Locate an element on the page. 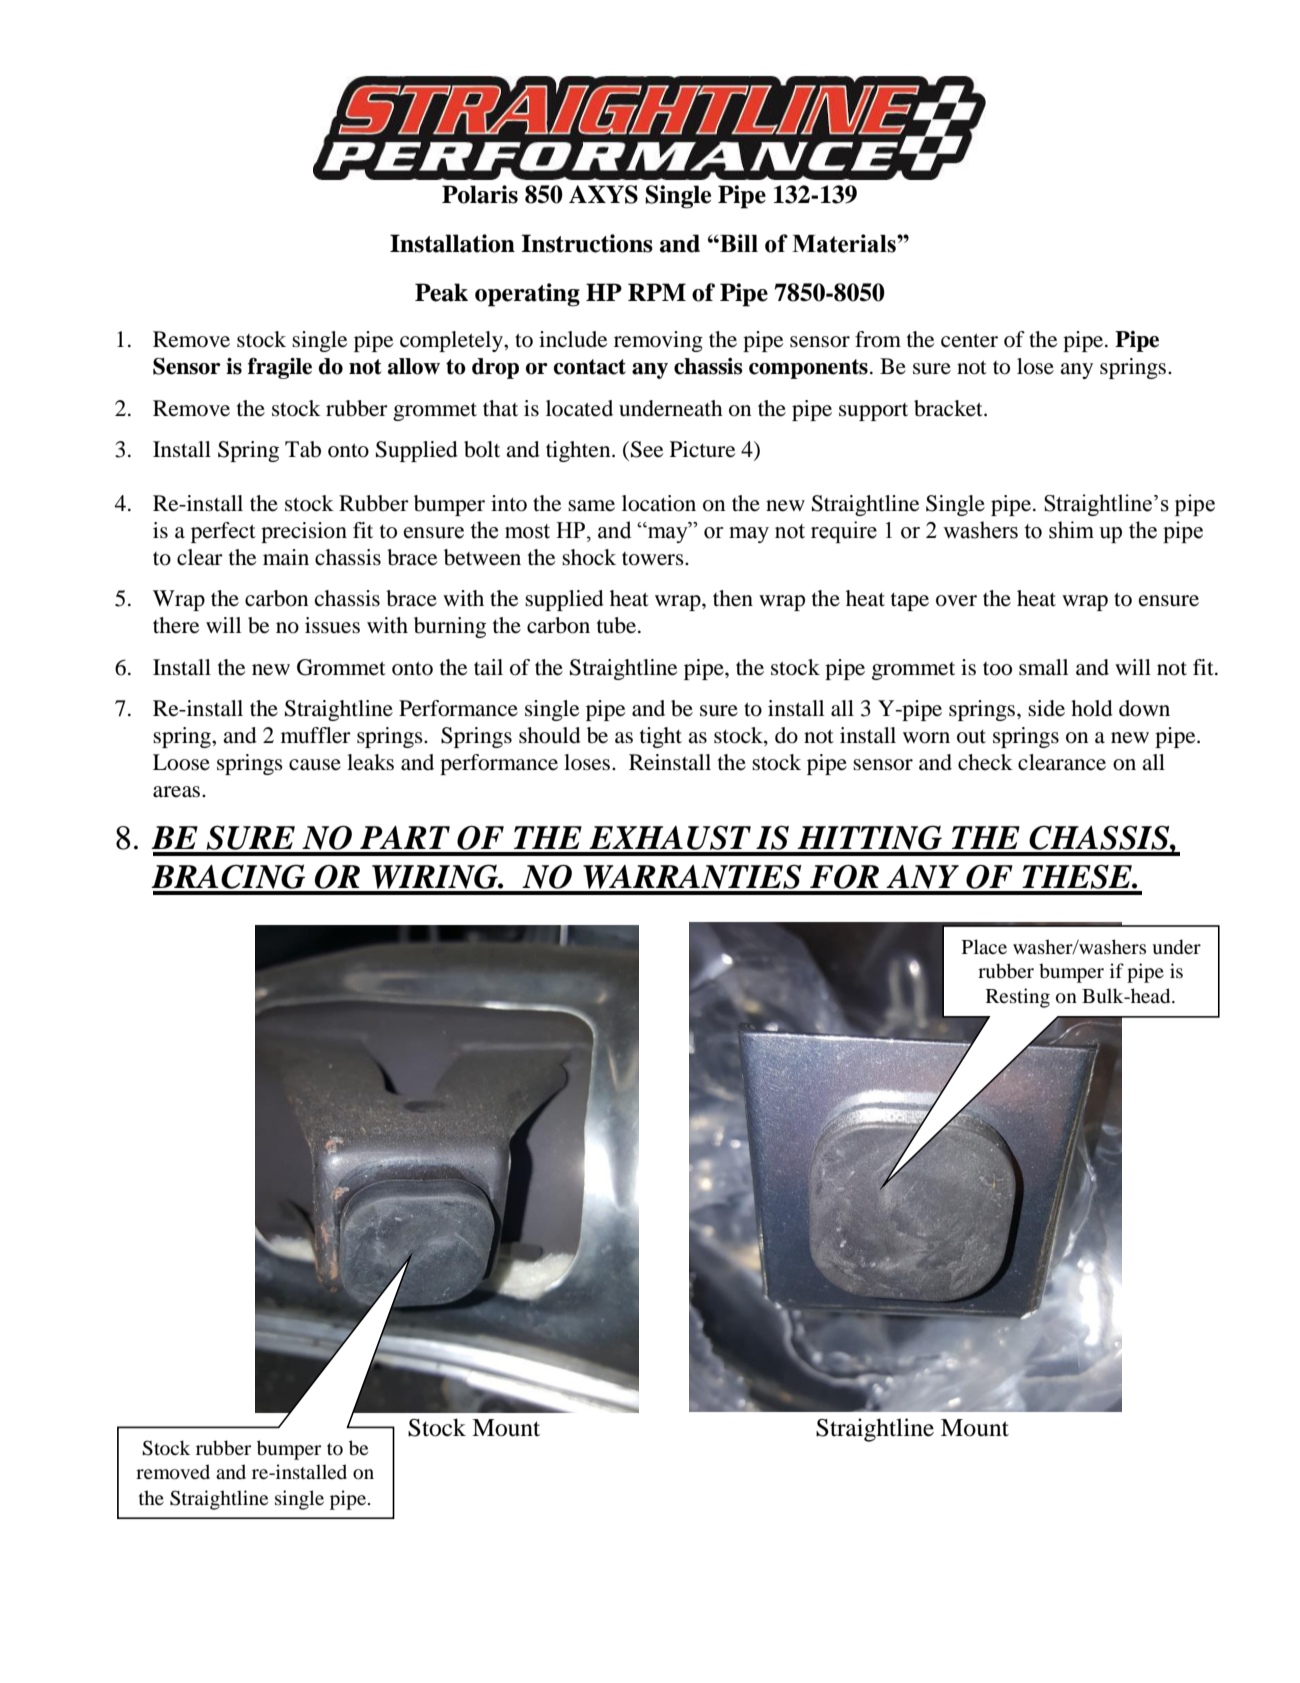 This page has width=1300, height=1683. over is located at coordinates (956, 601).
